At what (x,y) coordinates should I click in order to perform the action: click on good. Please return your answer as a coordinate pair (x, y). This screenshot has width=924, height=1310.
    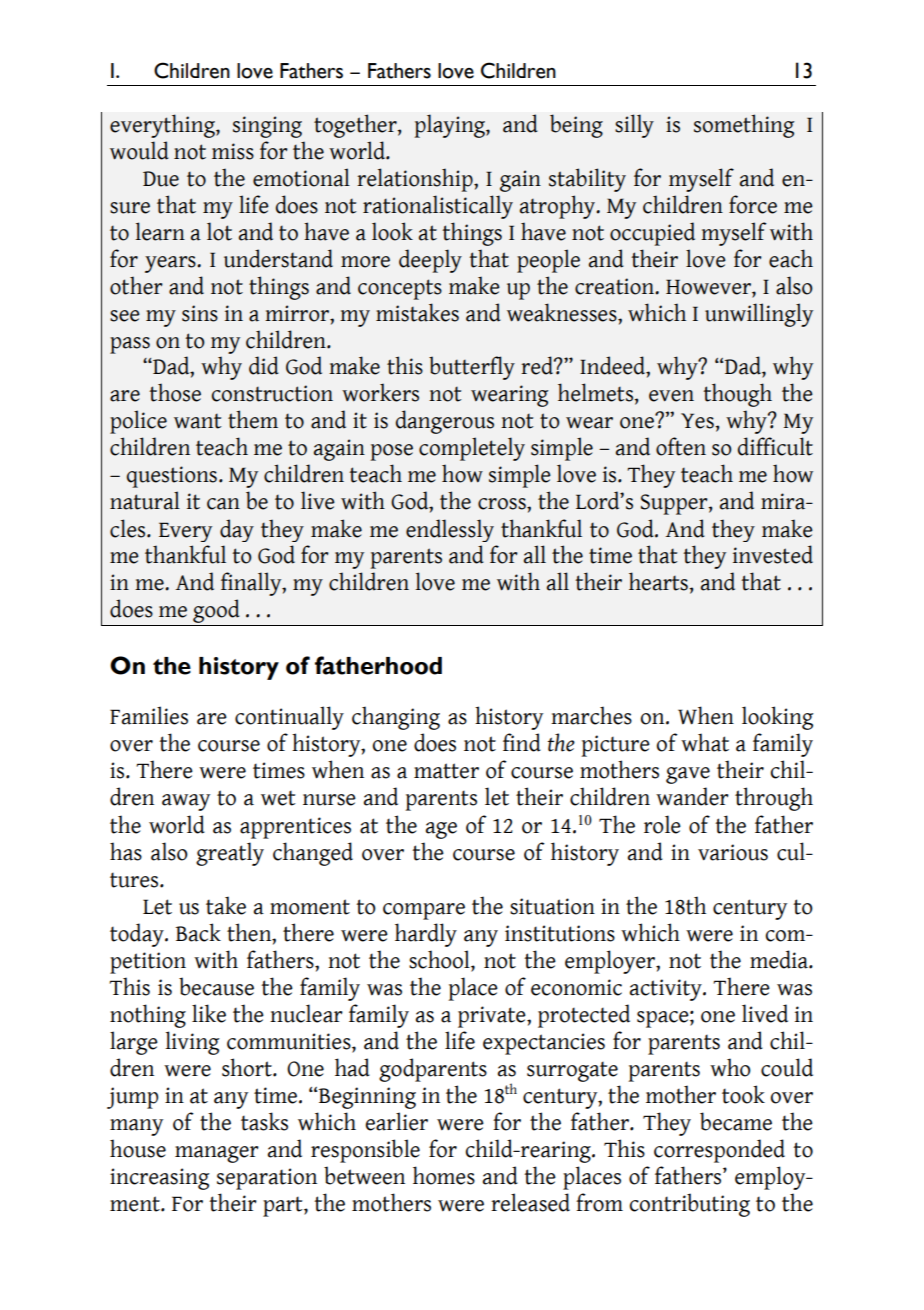
    Looking at the image, I should click on (216, 612).
